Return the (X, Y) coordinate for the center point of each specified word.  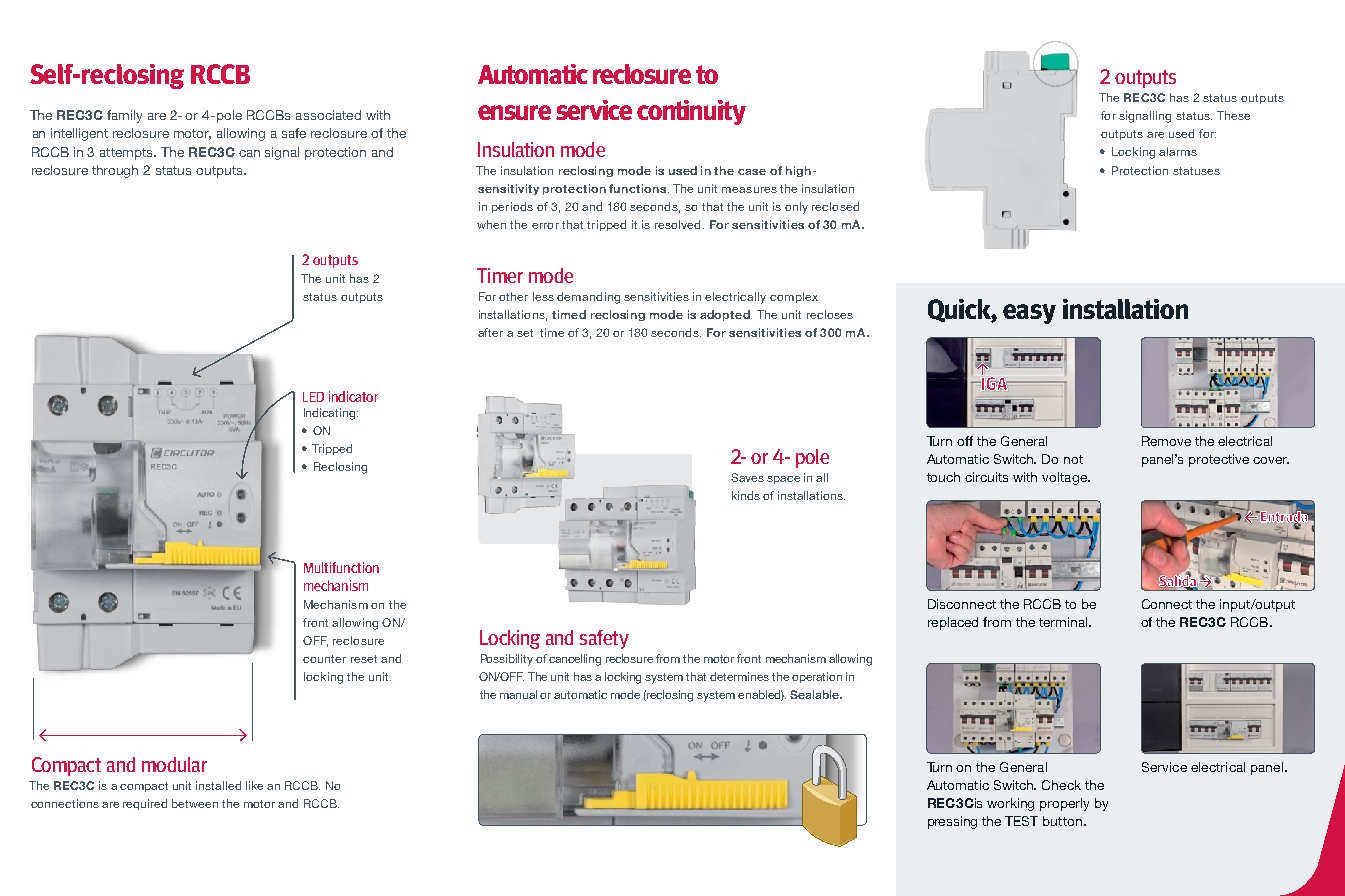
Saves (747, 477)
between (195, 803)
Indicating (331, 414)
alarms (1178, 151)
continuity (691, 112)
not (1073, 459)
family (124, 116)
